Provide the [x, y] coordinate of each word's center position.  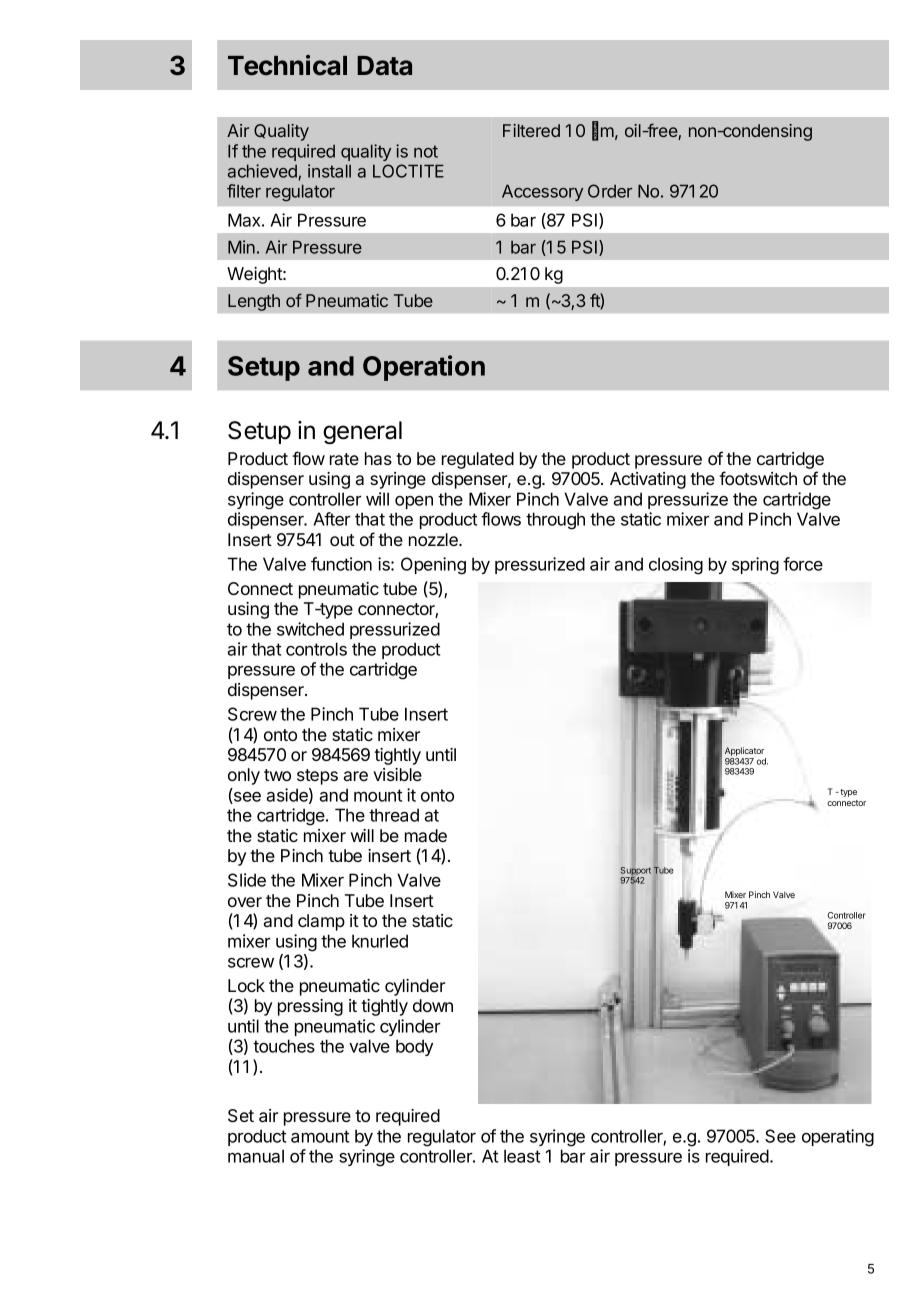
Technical [287, 65]
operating [838, 1138]
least [522, 1156]
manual [256, 1156]
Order [610, 191]
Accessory [542, 192]
